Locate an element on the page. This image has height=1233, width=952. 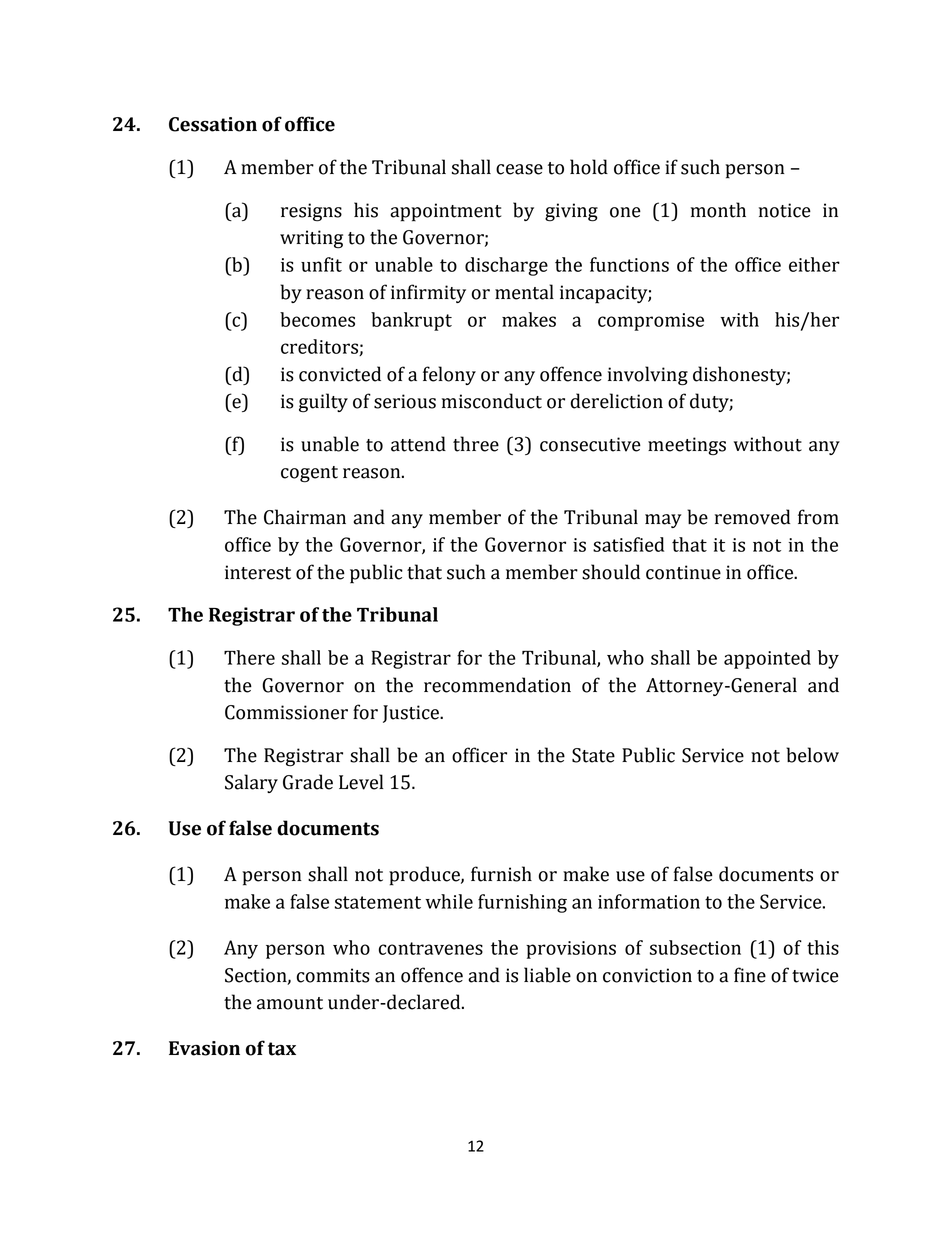
Cessation is located at coordinates (213, 124).
